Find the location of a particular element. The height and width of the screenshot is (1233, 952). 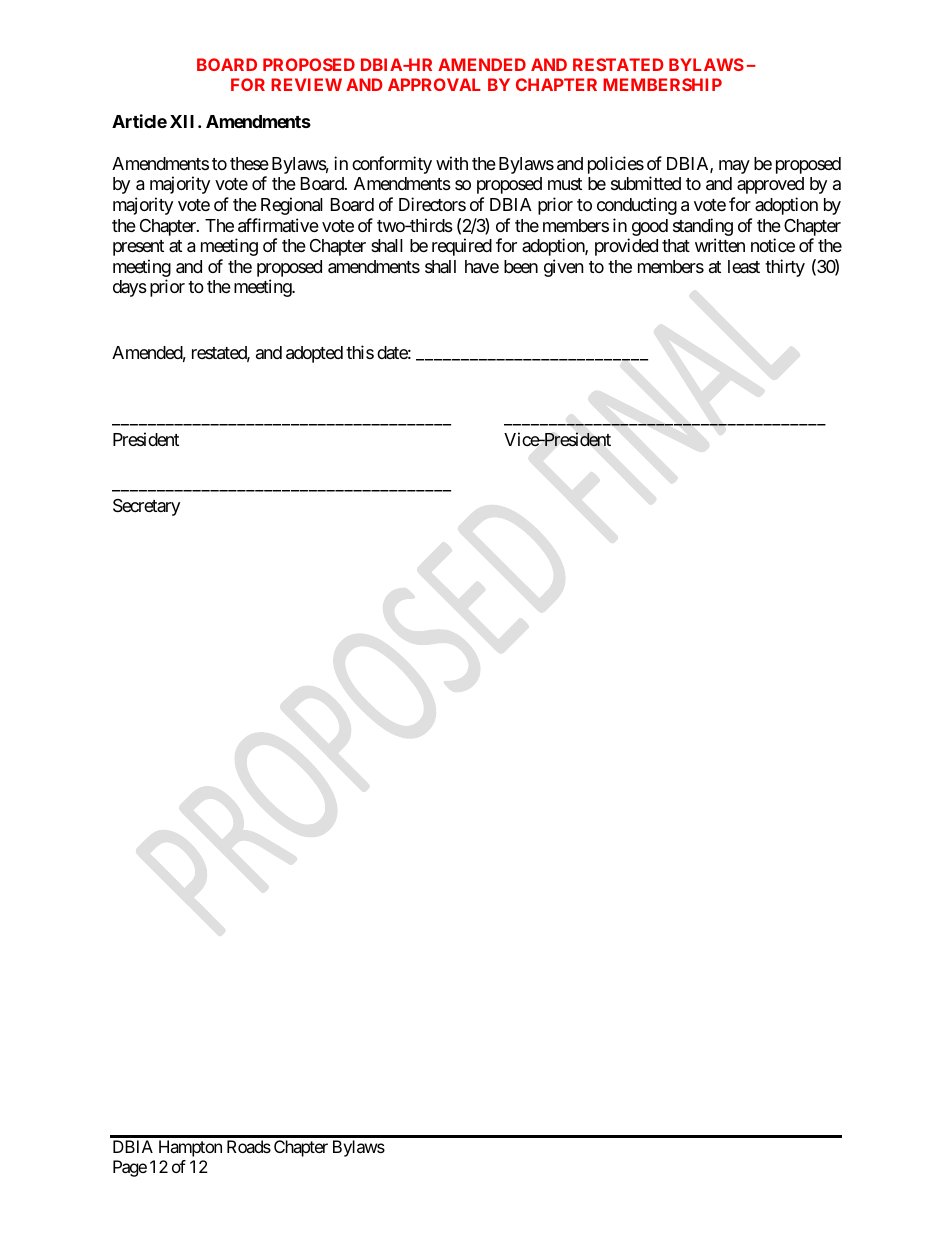

these is located at coordinates (249, 163).
